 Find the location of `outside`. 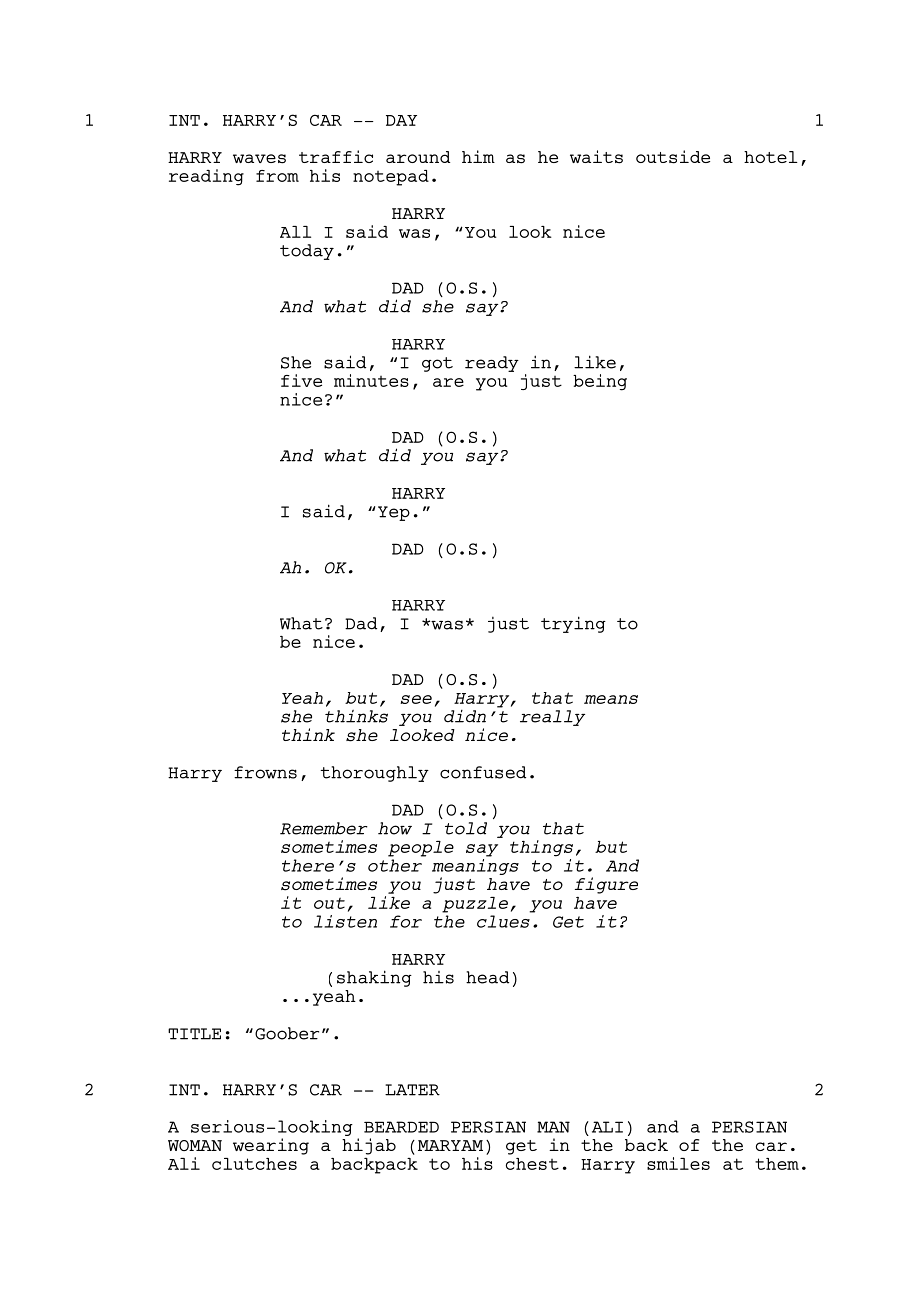

outside is located at coordinates (673, 157).
